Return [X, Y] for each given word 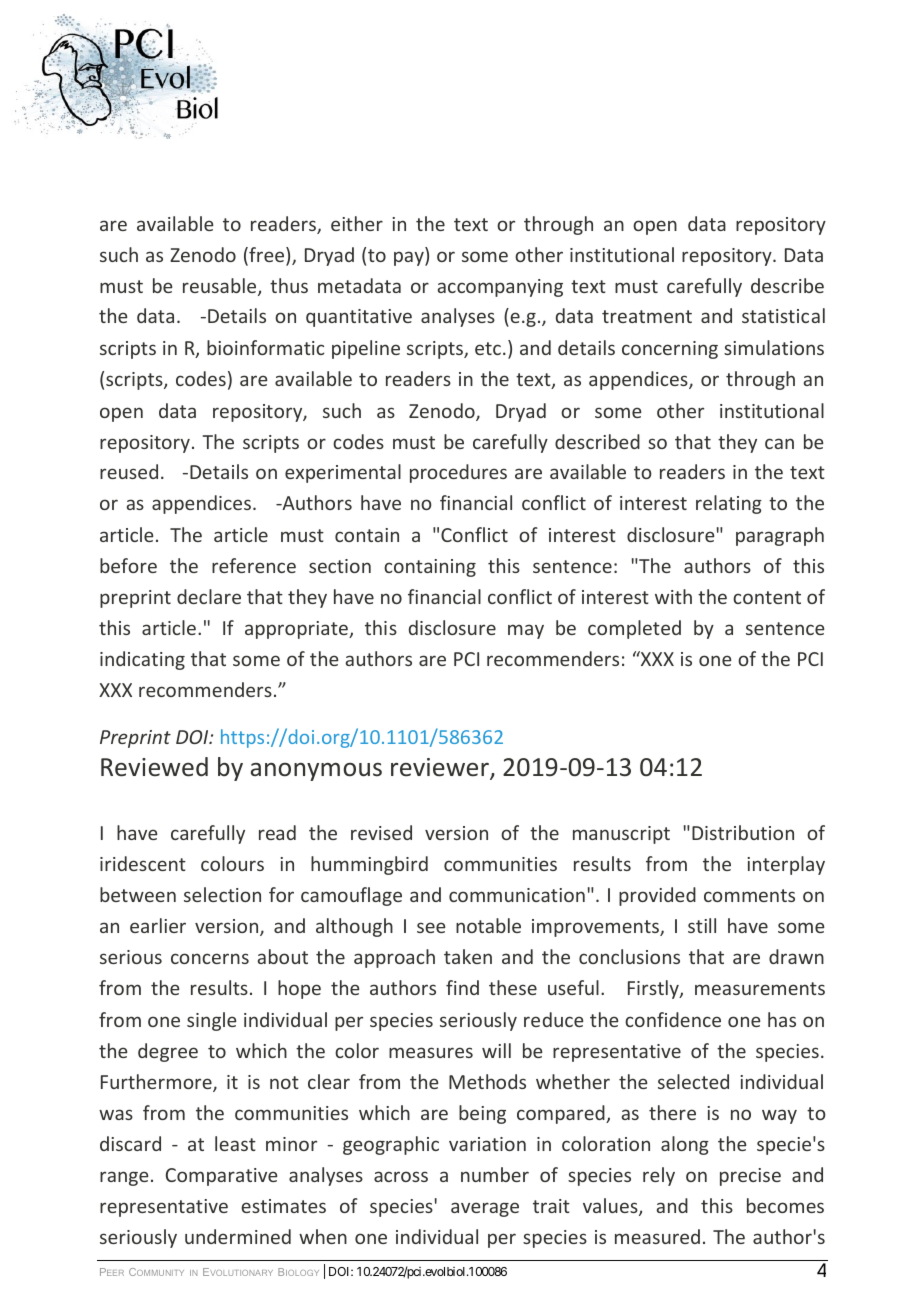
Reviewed [154, 767]
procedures [458, 473]
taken [468, 956]
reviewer [441, 769]
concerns [210, 958]
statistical [783, 315]
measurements [760, 988]
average [485, 1209]
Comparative [222, 1177]
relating [729, 504]
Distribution [743, 832]
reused [129, 471]
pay [410, 258]
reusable [221, 287]
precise [750, 1177]
